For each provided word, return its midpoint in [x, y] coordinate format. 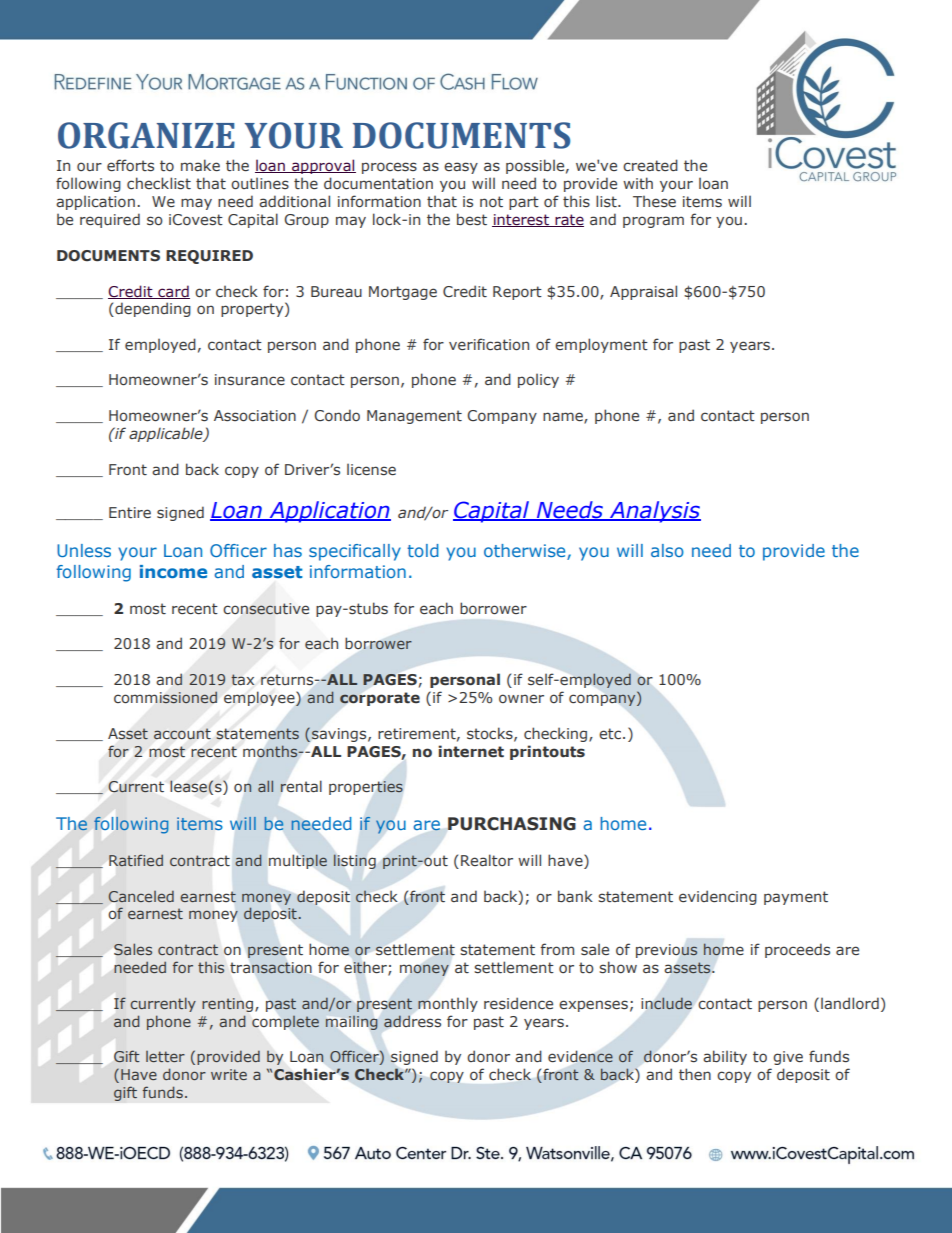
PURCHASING [512, 824]
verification [489, 344]
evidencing [718, 897]
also [667, 550]
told [423, 550]
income [173, 571]
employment [601, 345]
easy [461, 168]
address [412, 1021]
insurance [250, 380]
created [650, 165]
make [200, 165]
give [788, 1058]
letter [165, 1056]
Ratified [136, 860]
